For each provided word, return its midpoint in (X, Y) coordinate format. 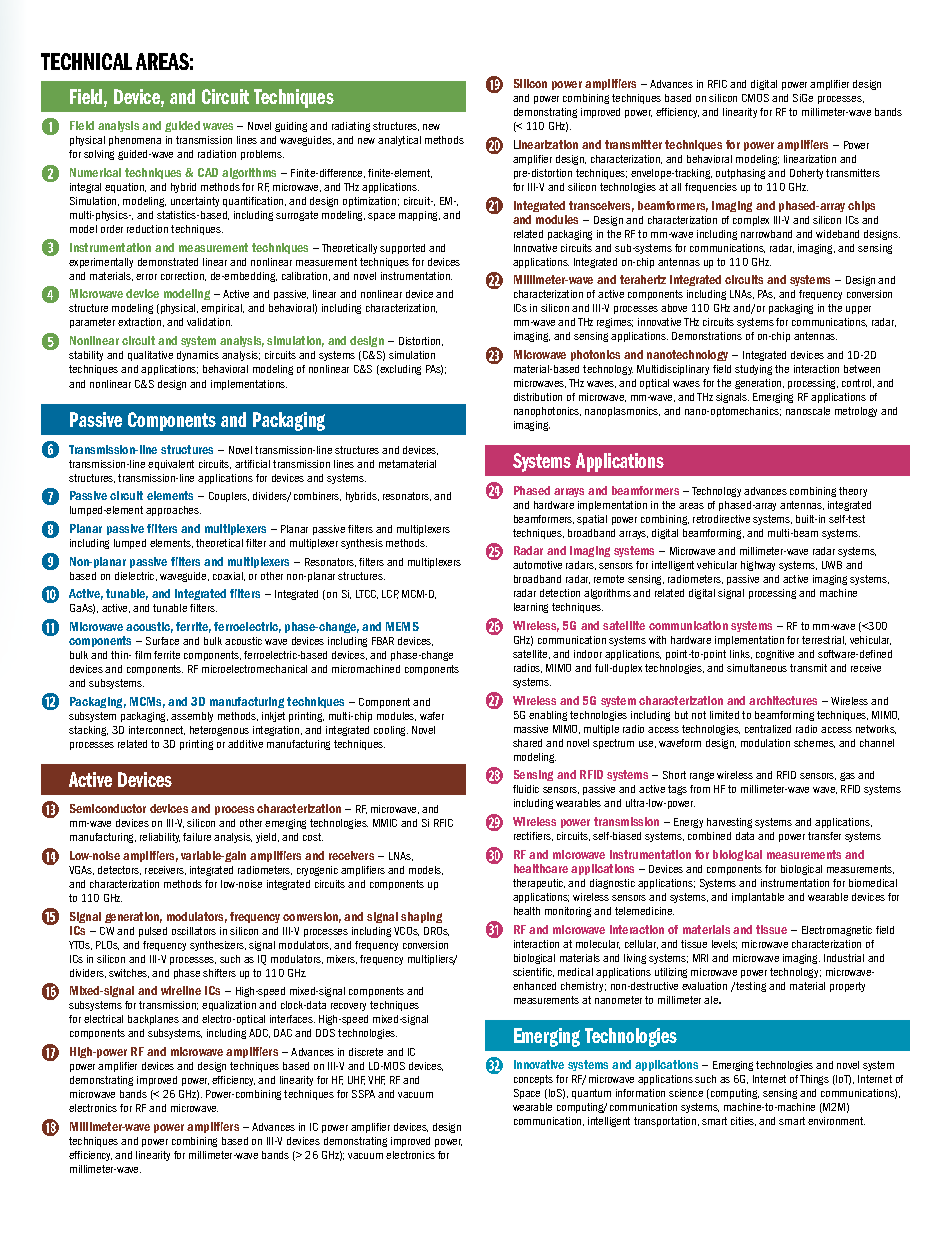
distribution (538, 397)
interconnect (157, 730)
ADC (259, 1033)
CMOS (755, 98)
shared (527, 743)
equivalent (171, 465)
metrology (856, 412)
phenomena (135, 141)
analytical (399, 141)
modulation (765, 743)
